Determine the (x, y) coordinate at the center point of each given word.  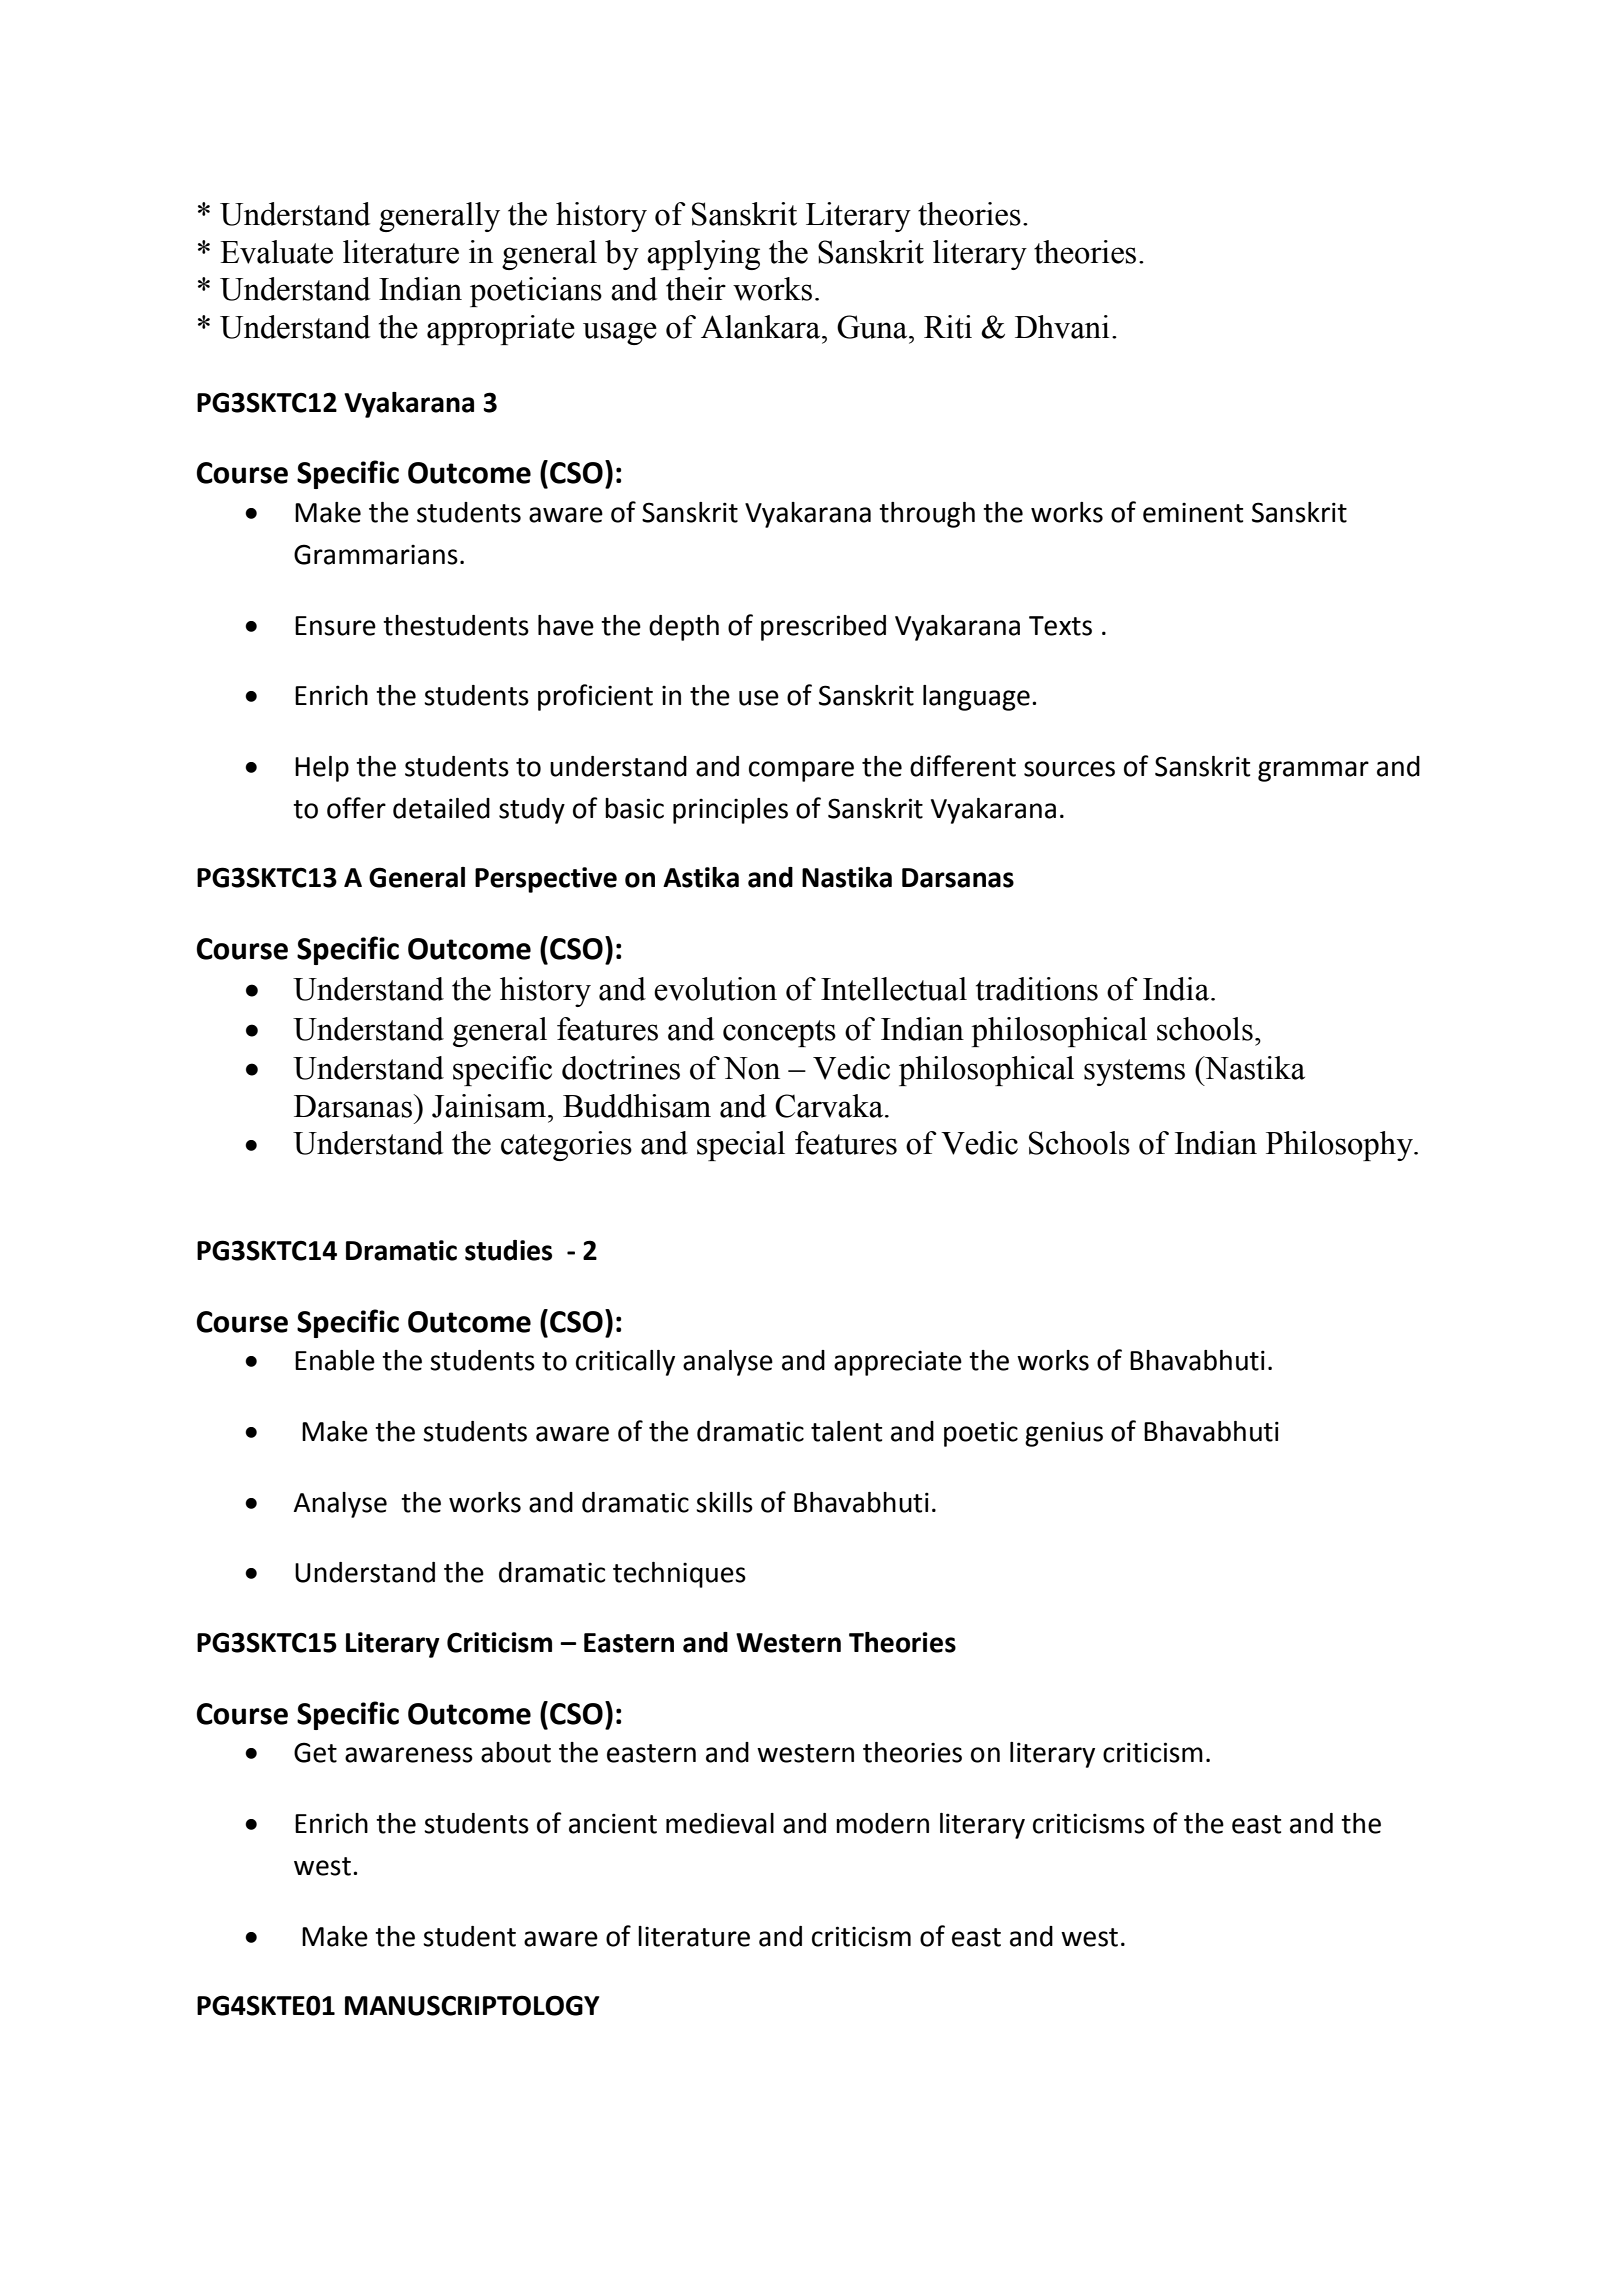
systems (1134, 1072)
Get (315, 1752)
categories (566, 1146)
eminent (1193, 513)
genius (1064, 1434)
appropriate (501, 330)
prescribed (823, 628)
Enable (335, 1360)
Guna (873, 327)
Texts (1060, 626)
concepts (779, 1033)
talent (846, 1431)
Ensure (335, 626)
